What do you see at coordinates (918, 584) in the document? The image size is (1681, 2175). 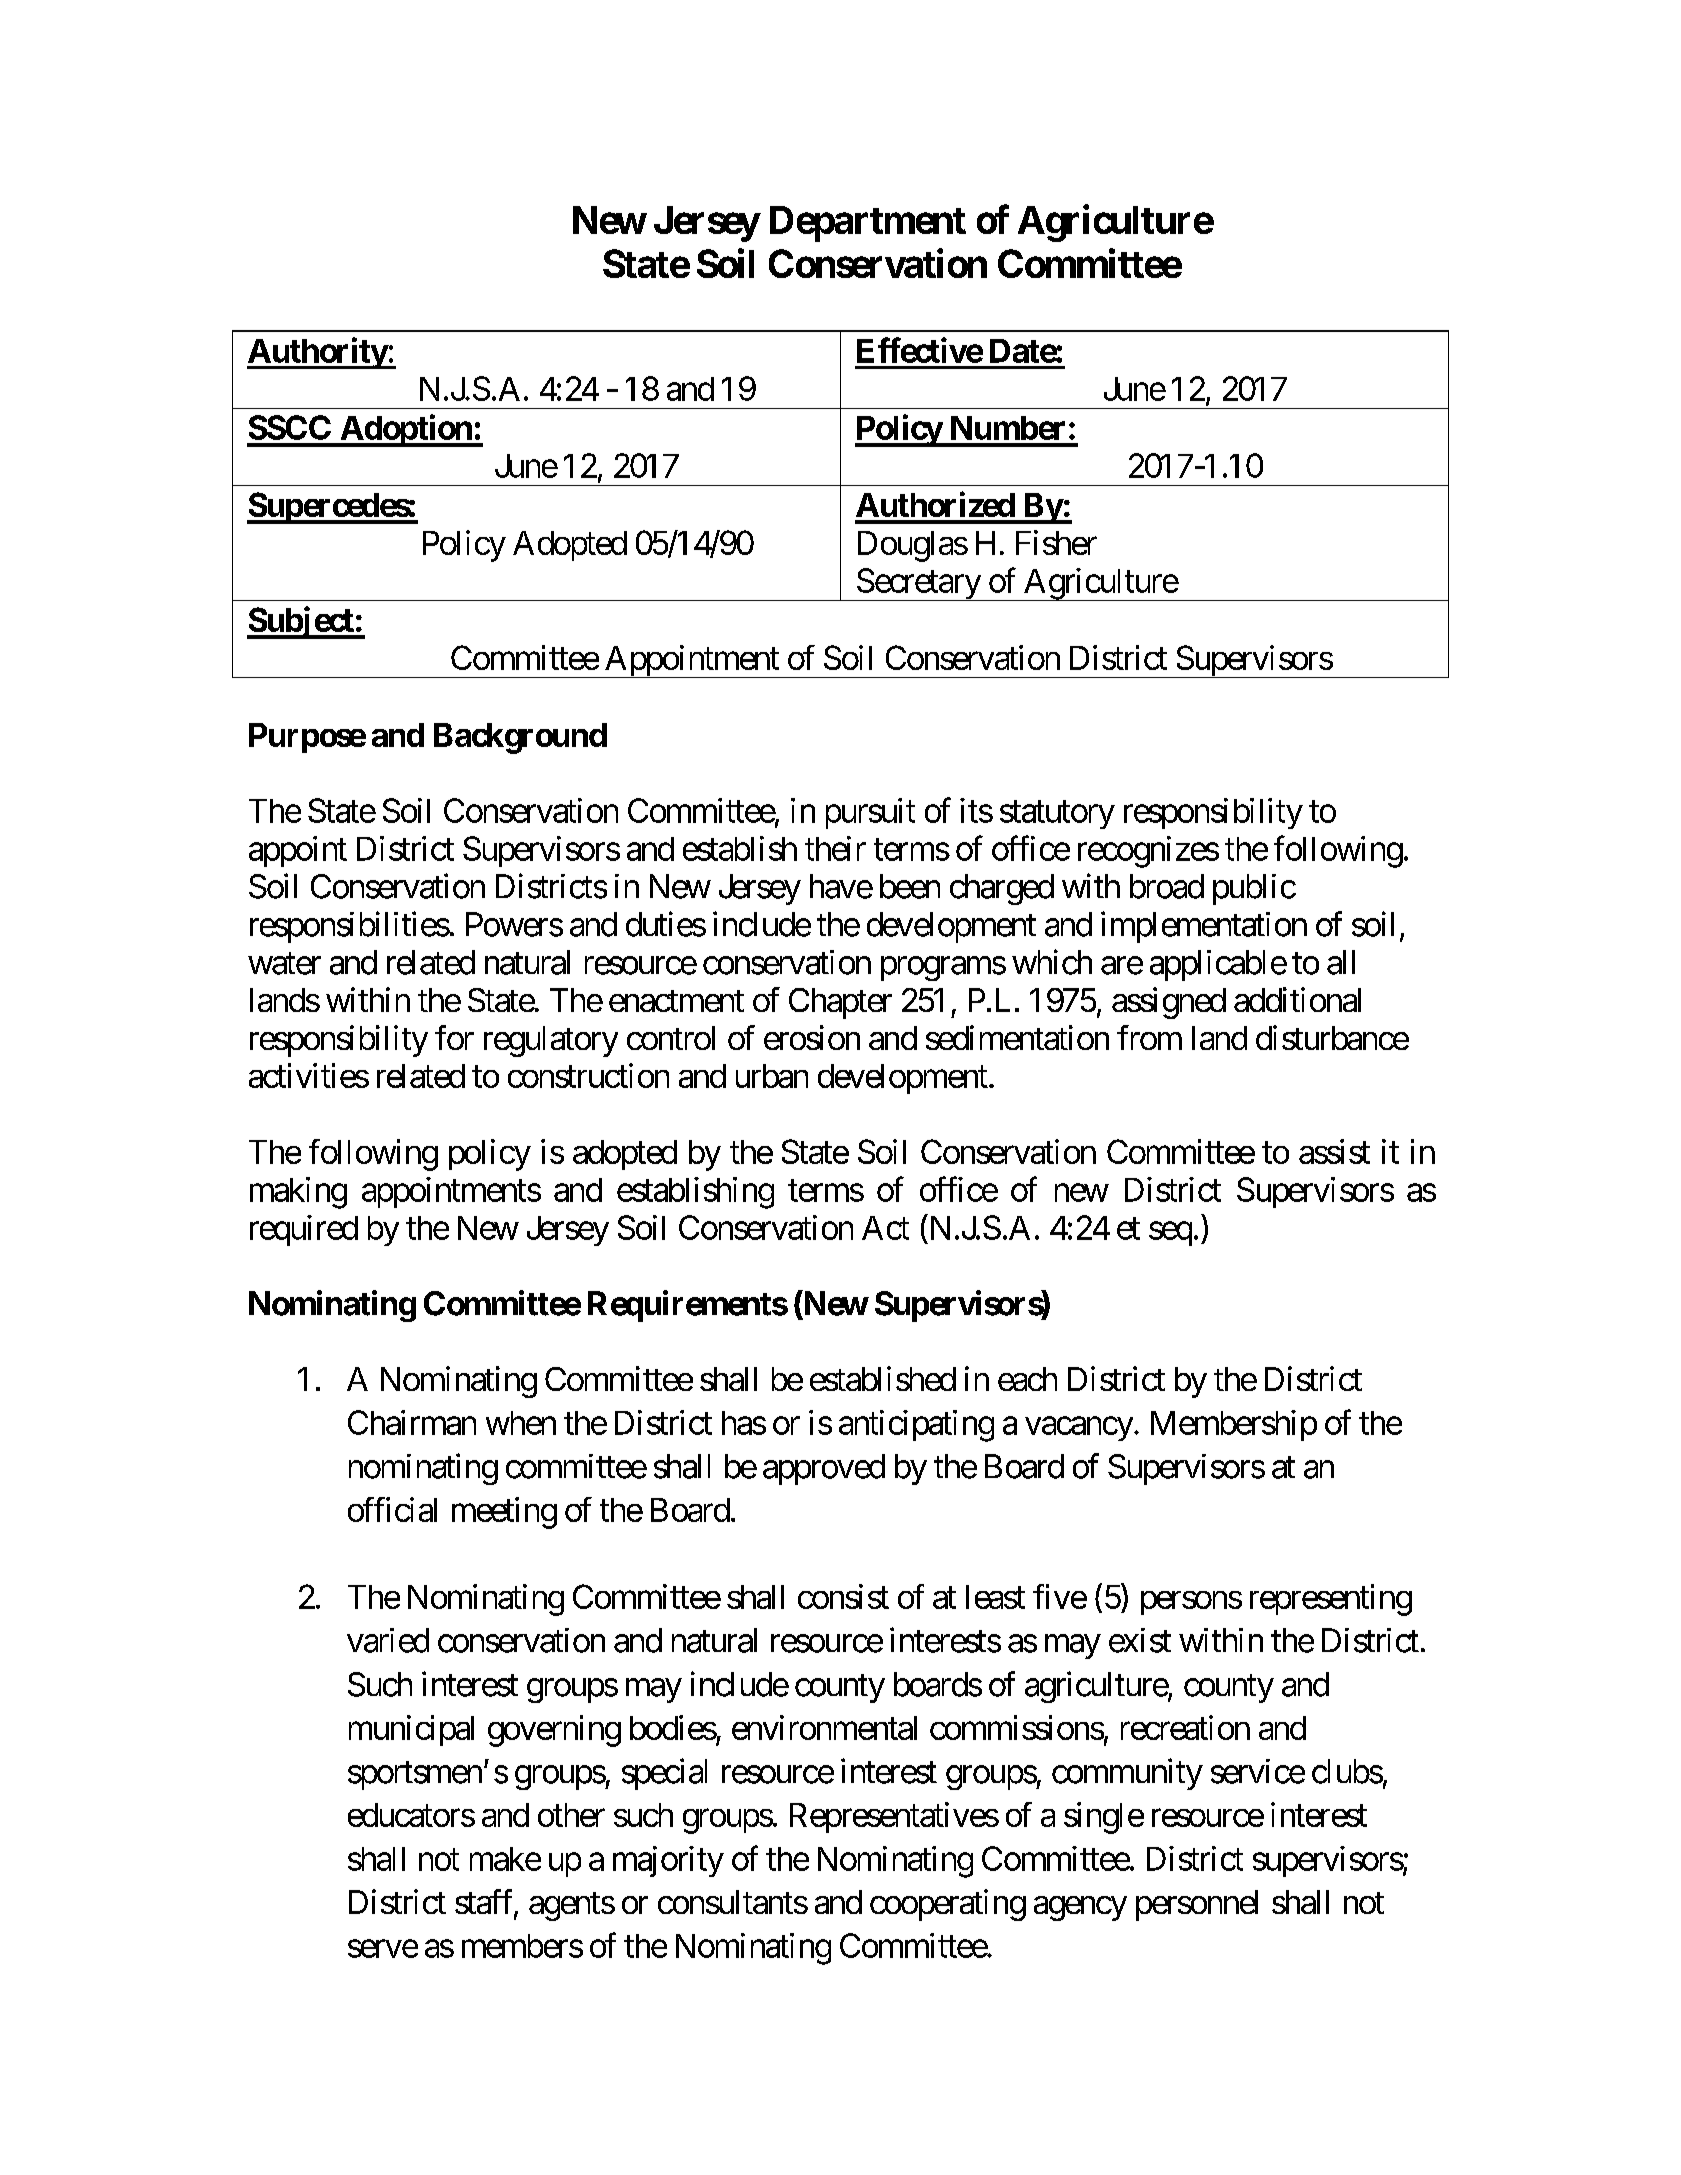 I see `Secretary` at bounding box center [918, 584].
